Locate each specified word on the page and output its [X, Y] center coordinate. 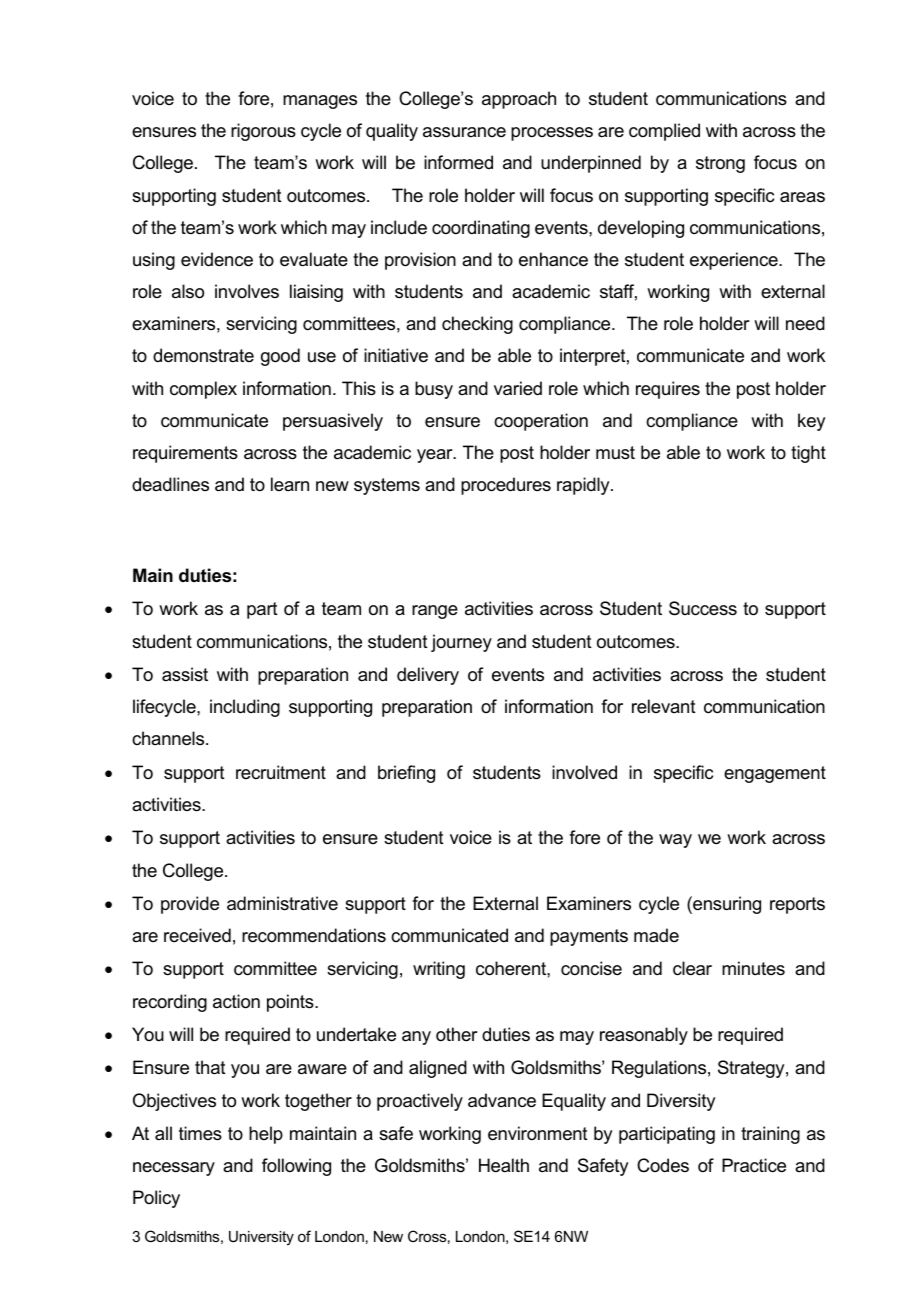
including [245, 708]
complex [203, 390]
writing [439, 970]
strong [720, 164]
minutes [753, 968]
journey [461, 643]
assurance [464, 132]
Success [703, 608]
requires [668, 390]
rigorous [263, 132]
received [197, 935]
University [261, 1238]
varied [518, 388]
